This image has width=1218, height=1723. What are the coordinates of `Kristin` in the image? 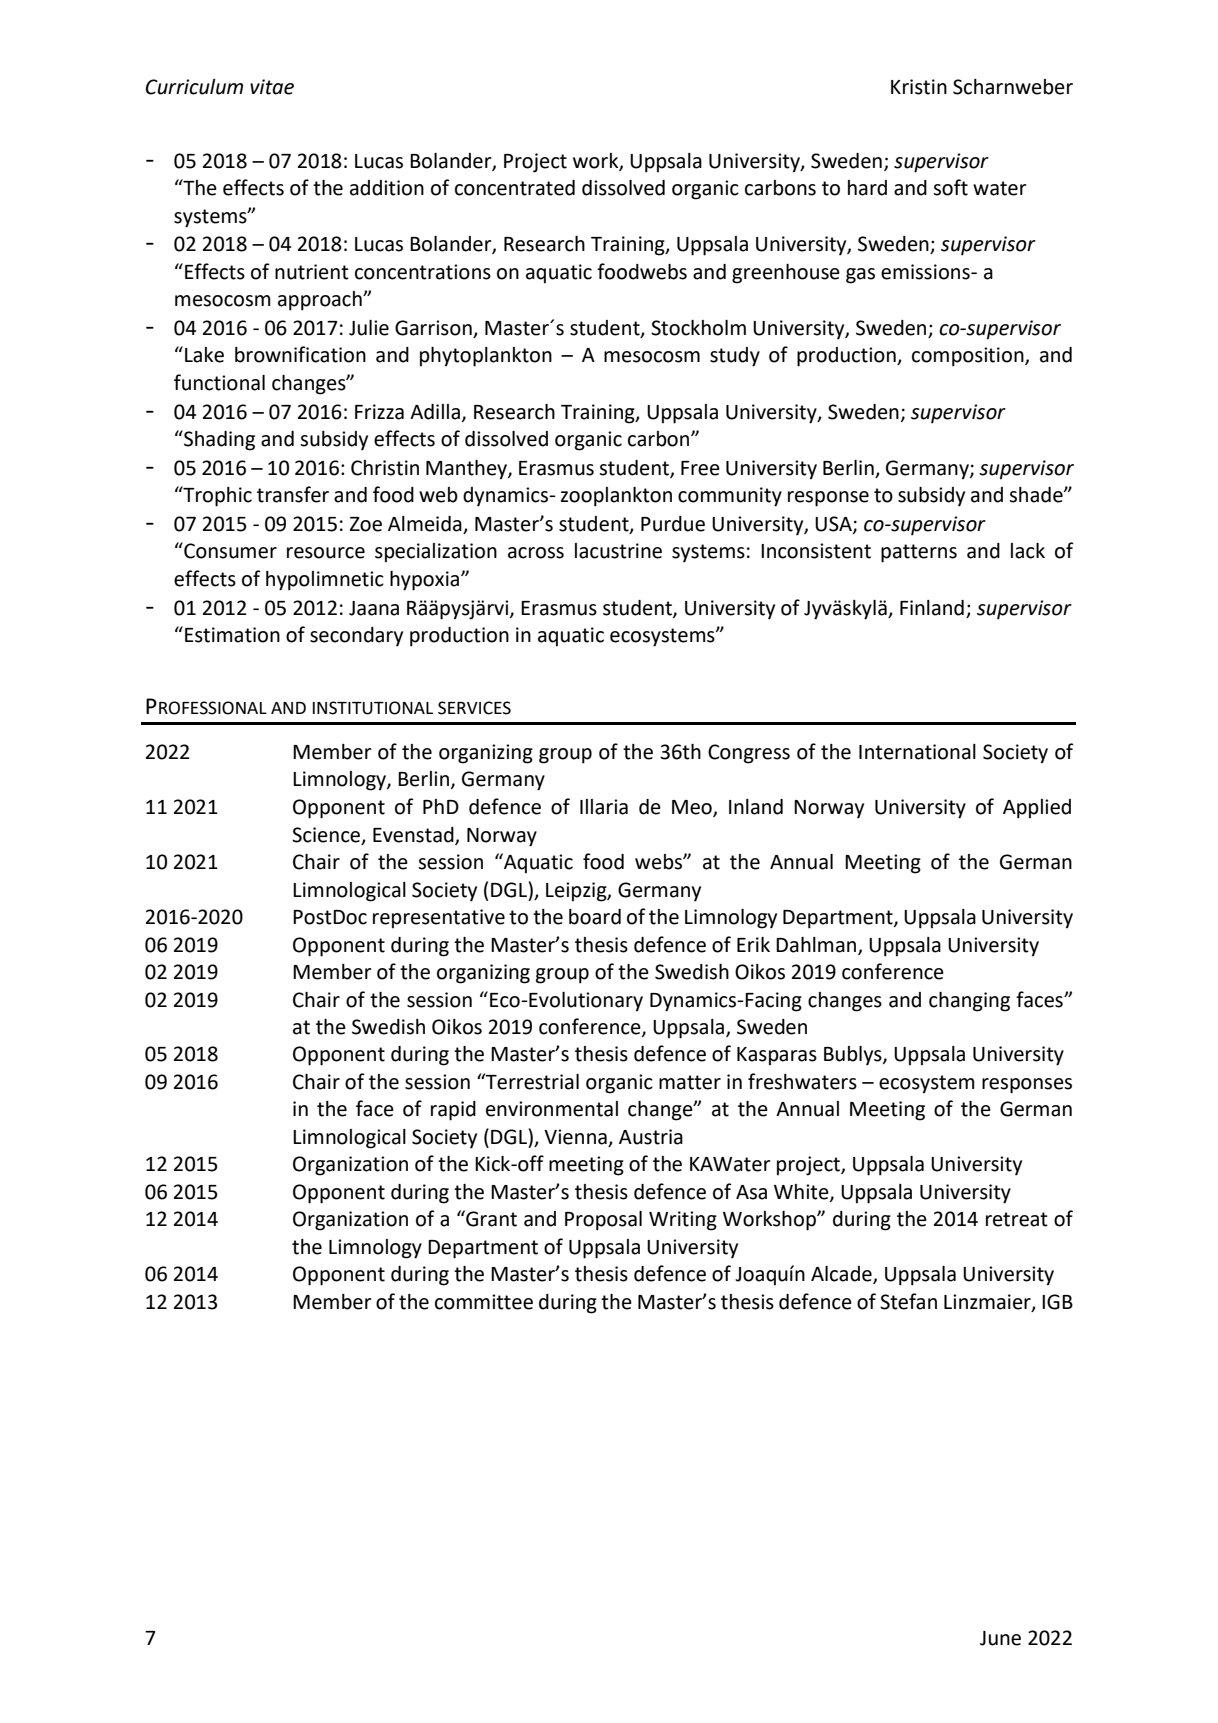 It's located at (919, 87).
